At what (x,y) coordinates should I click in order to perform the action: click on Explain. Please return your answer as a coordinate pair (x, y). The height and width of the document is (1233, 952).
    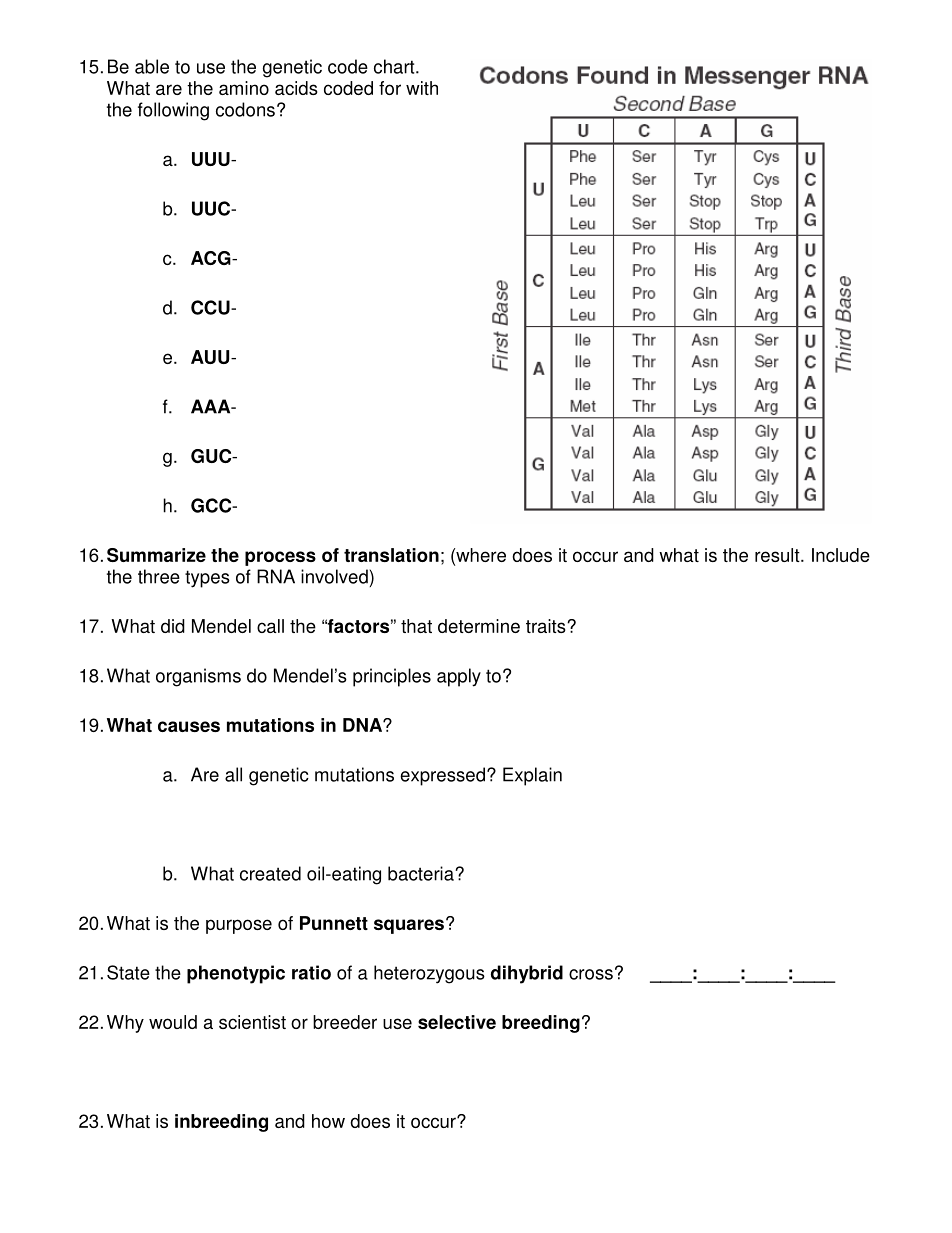
    Looking at the image, I should click on (532, 776).
